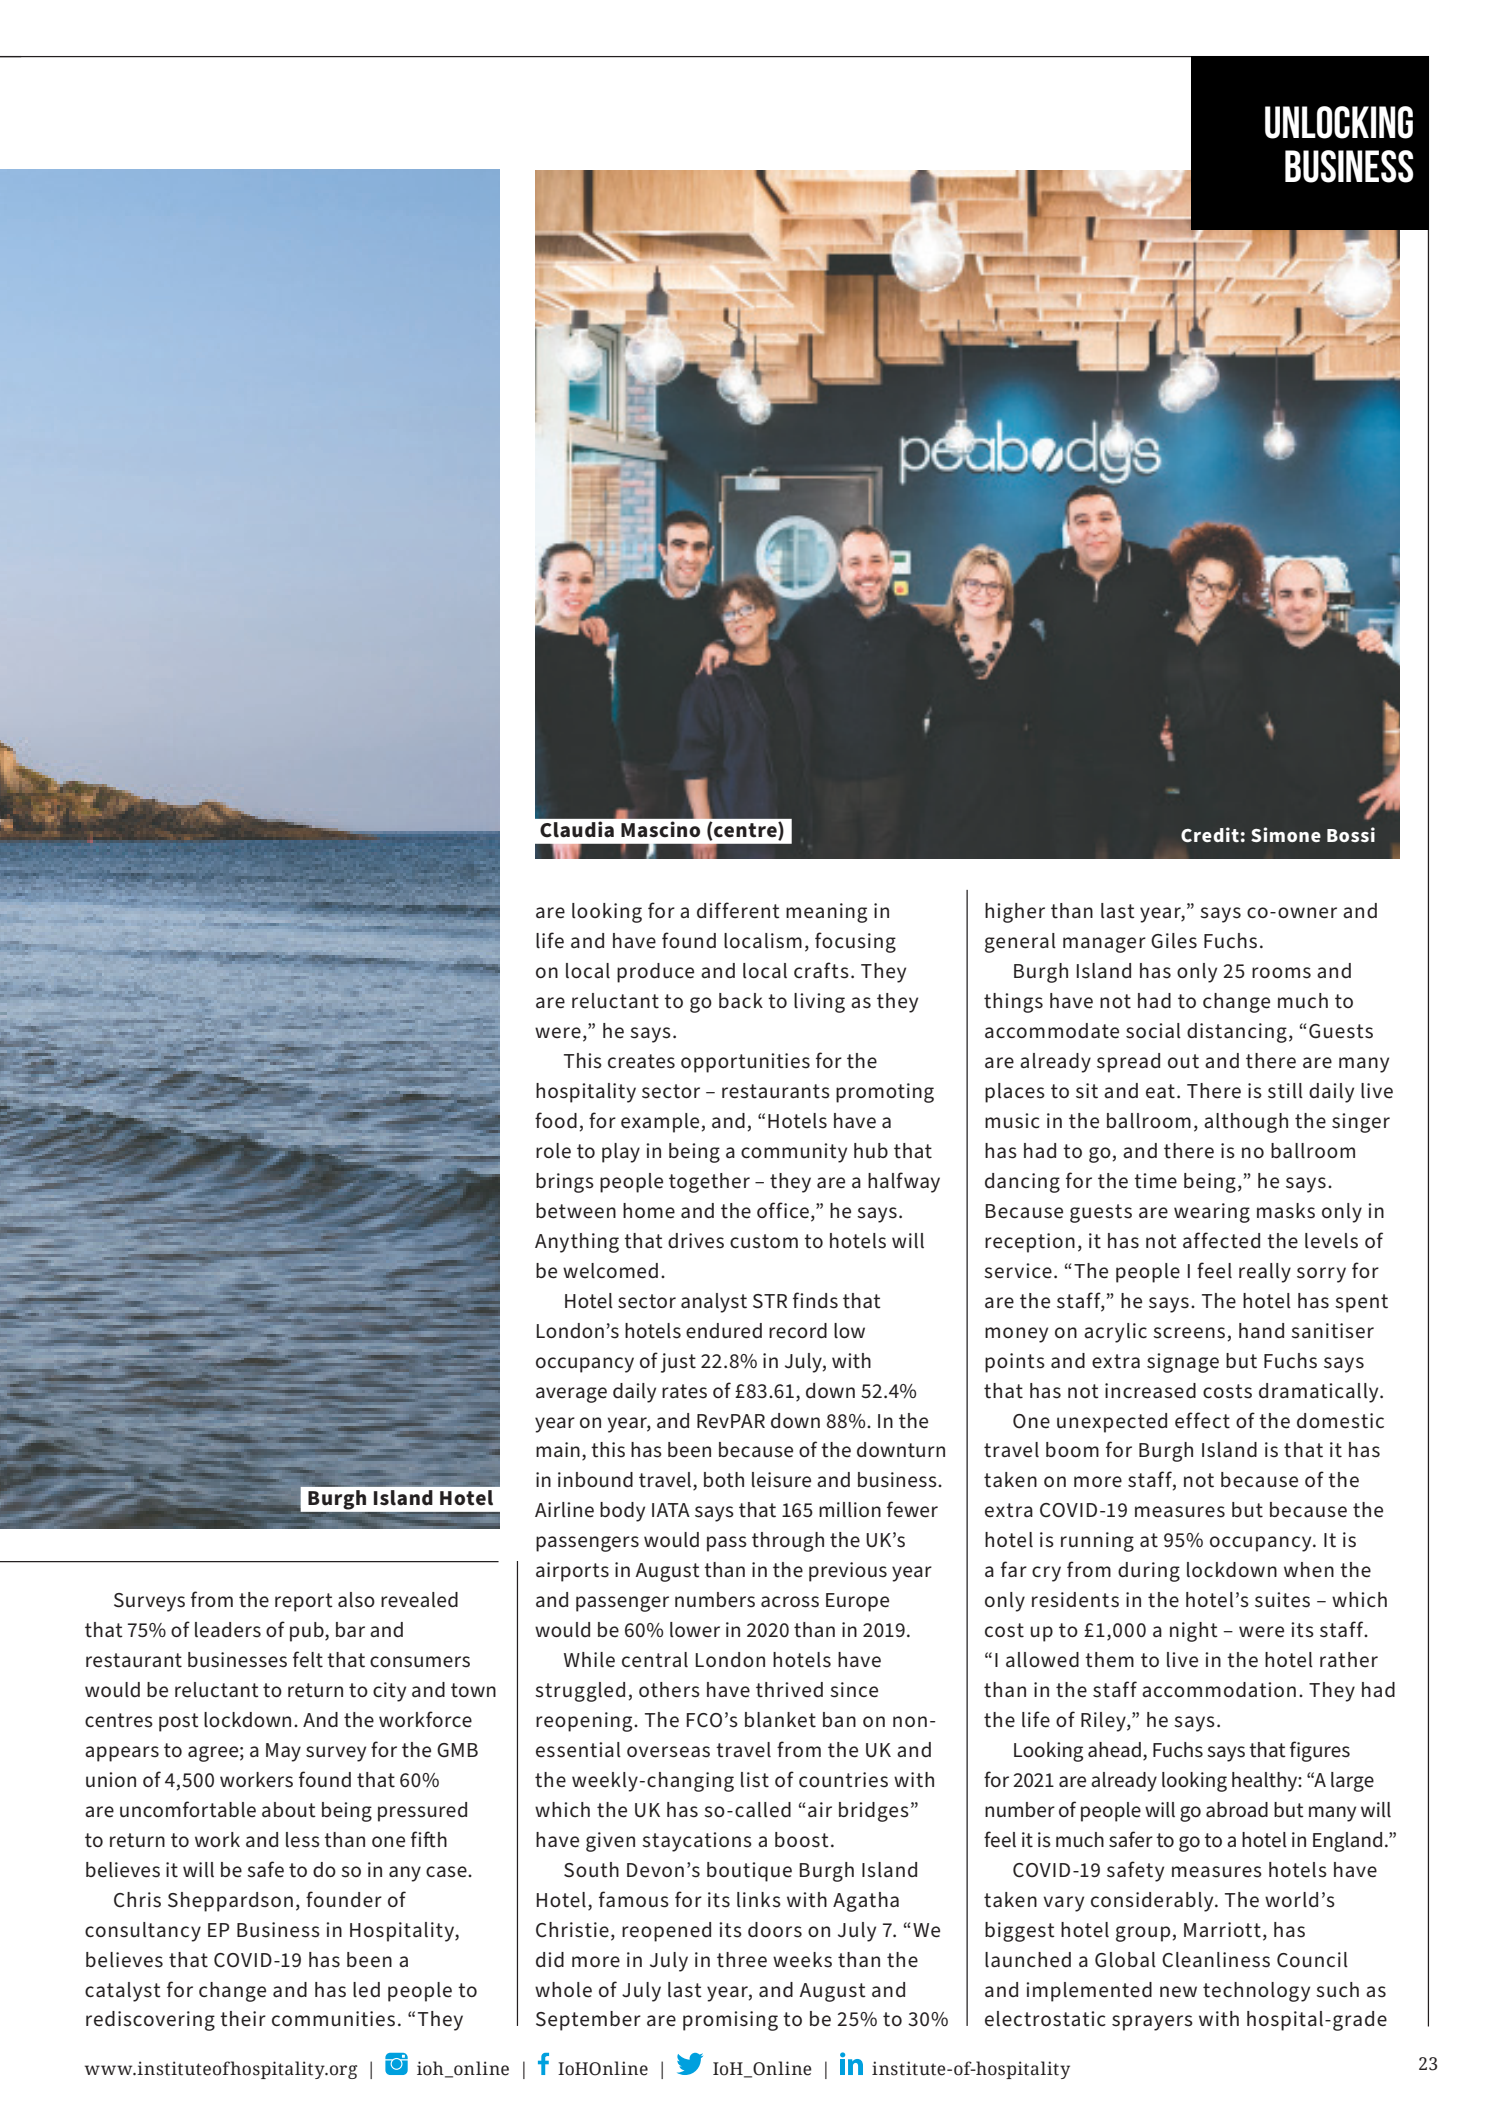 Image resolution: width=1485 pixels, height=2101 pixels. Describe the element at coordinates (1237, 1033) in the document. I see `distancing` at that location.
